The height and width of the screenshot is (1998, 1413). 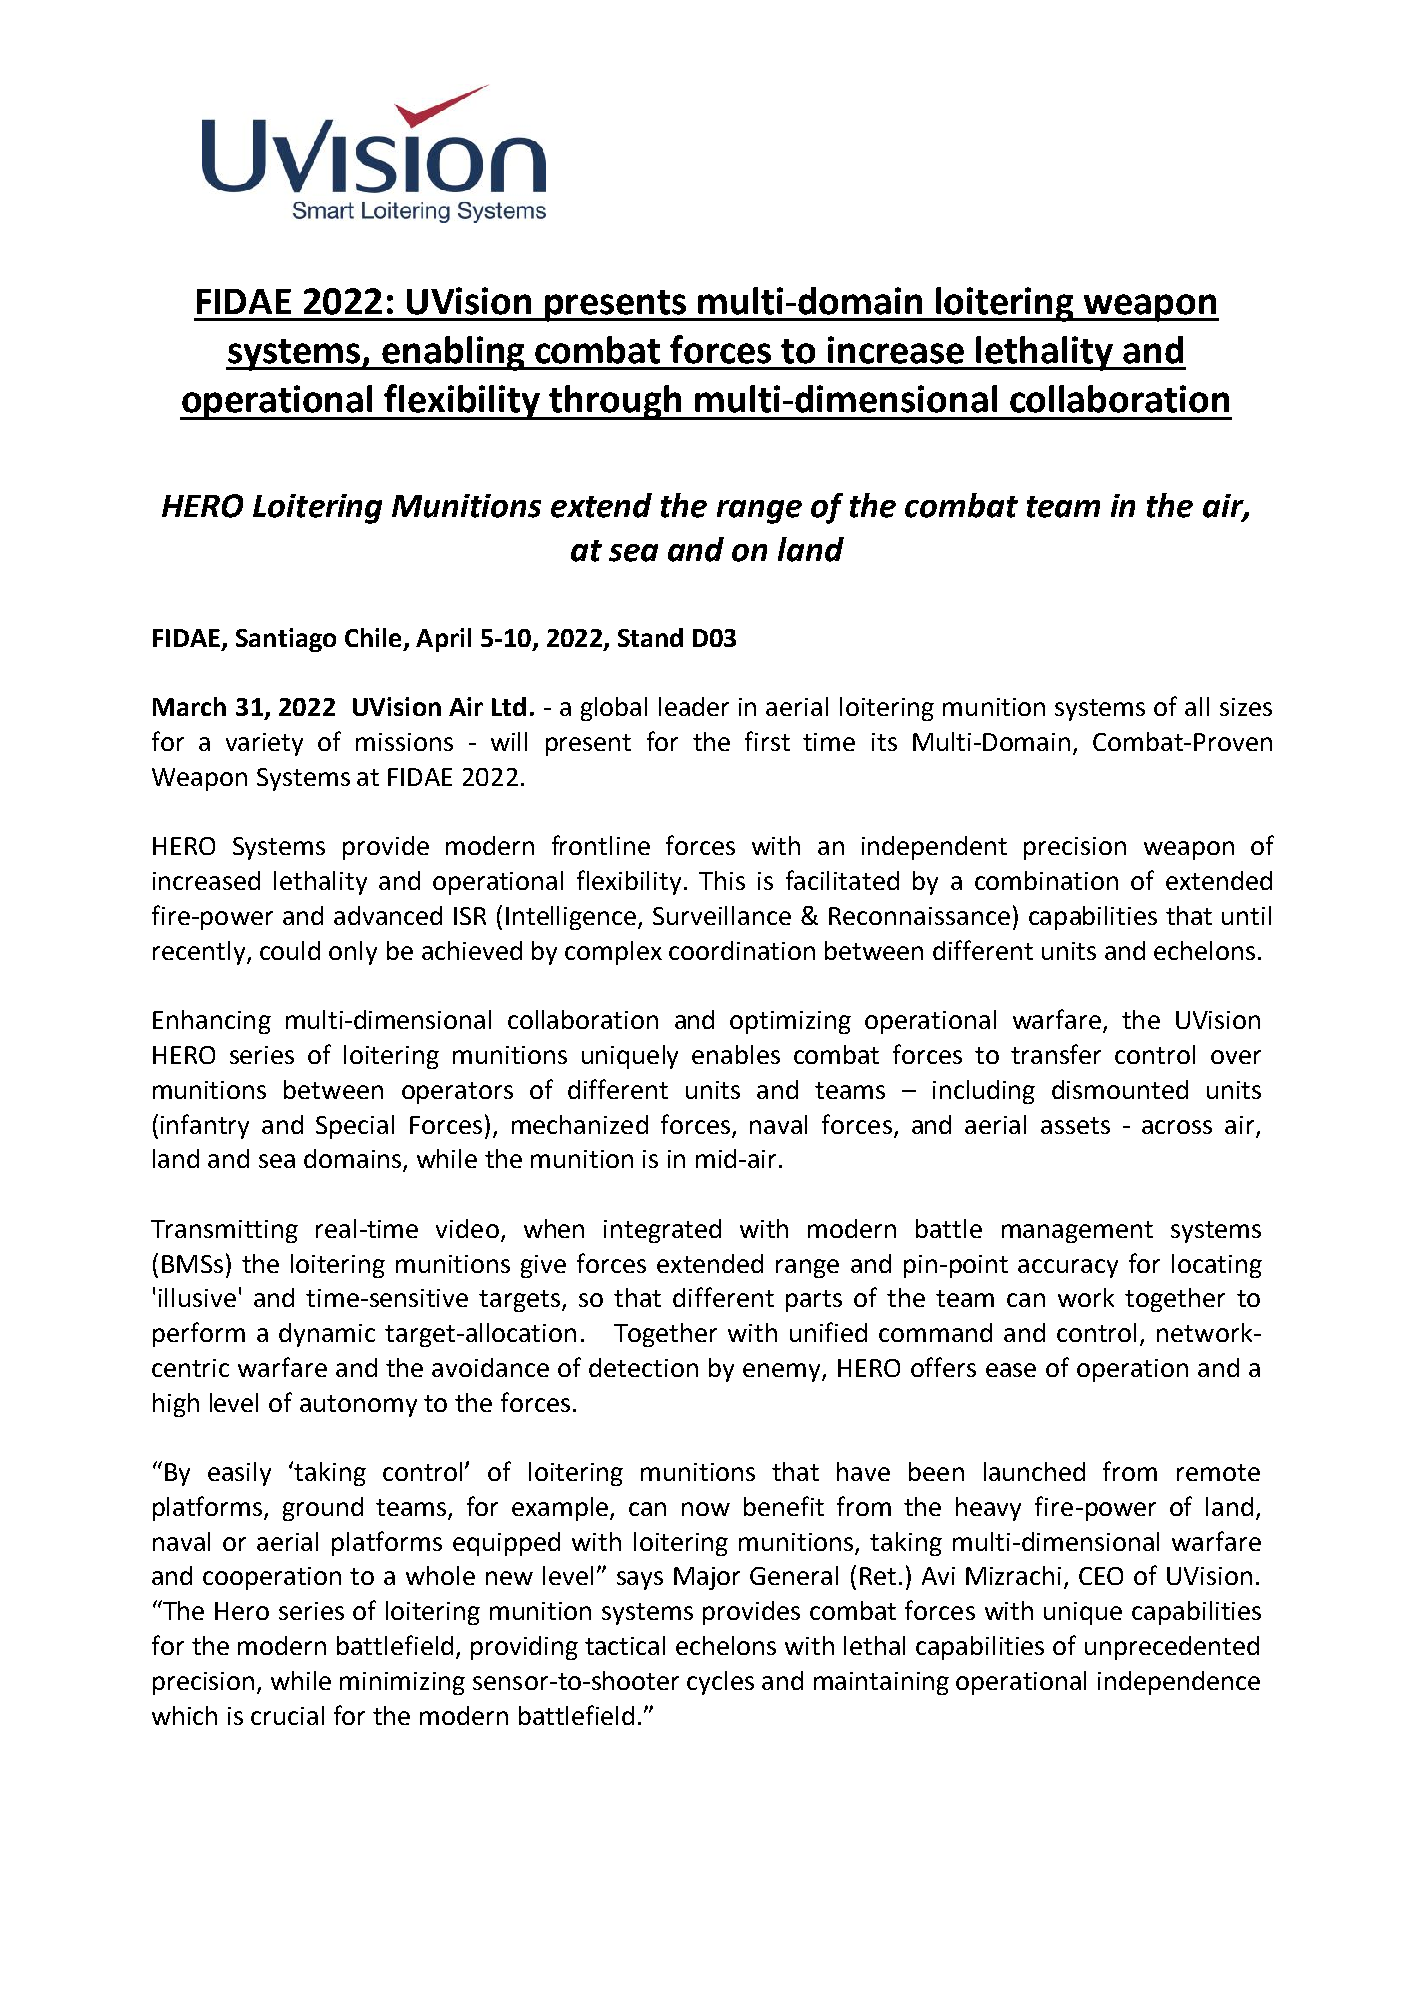 What do you see at coordinates (1075, 1125) in the screenshot?
I see `assets` at bounding box center [1075, 1125].
